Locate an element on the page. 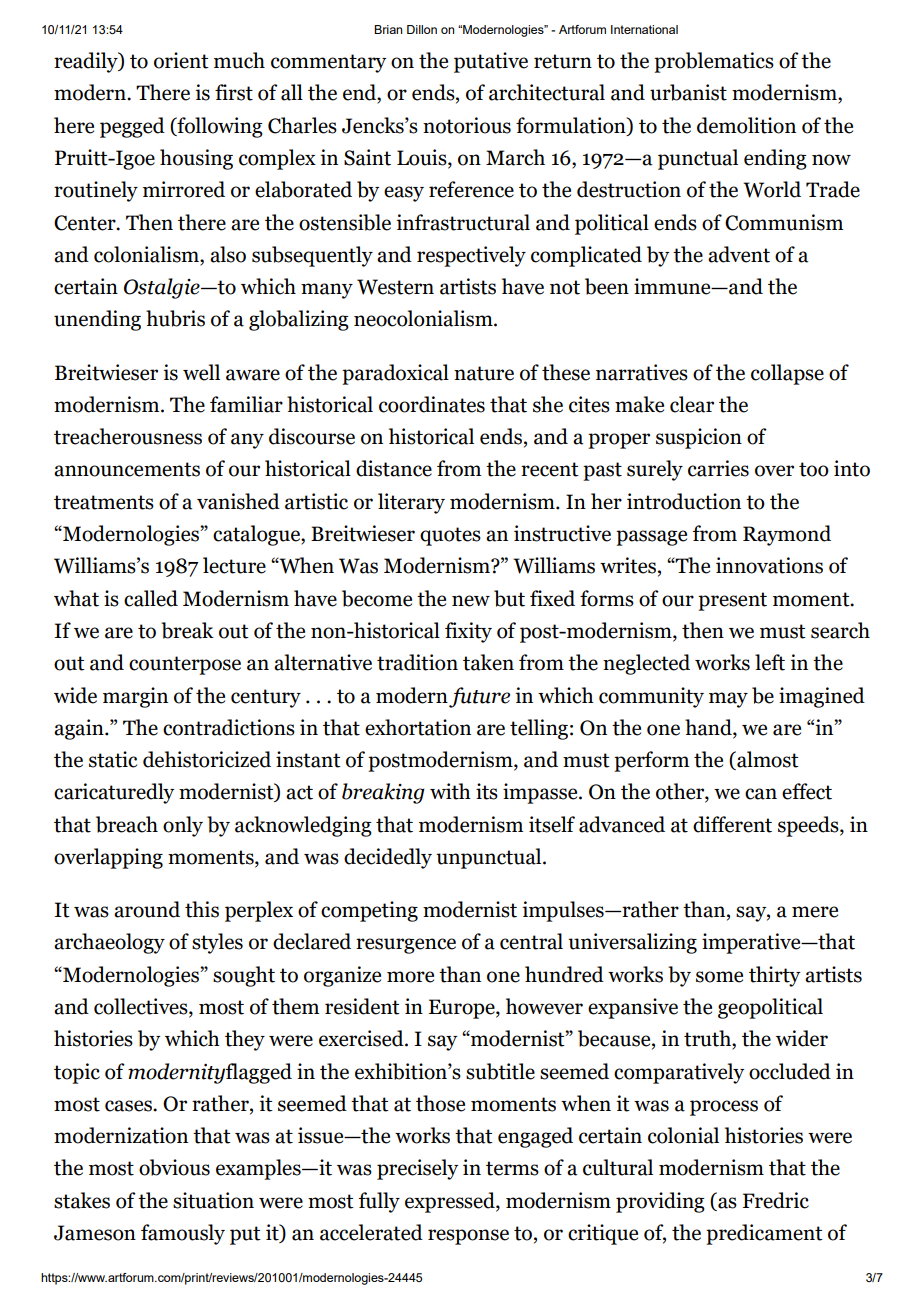 The image size is (924, 1308). demolition is located at coordinates (746, 125).
